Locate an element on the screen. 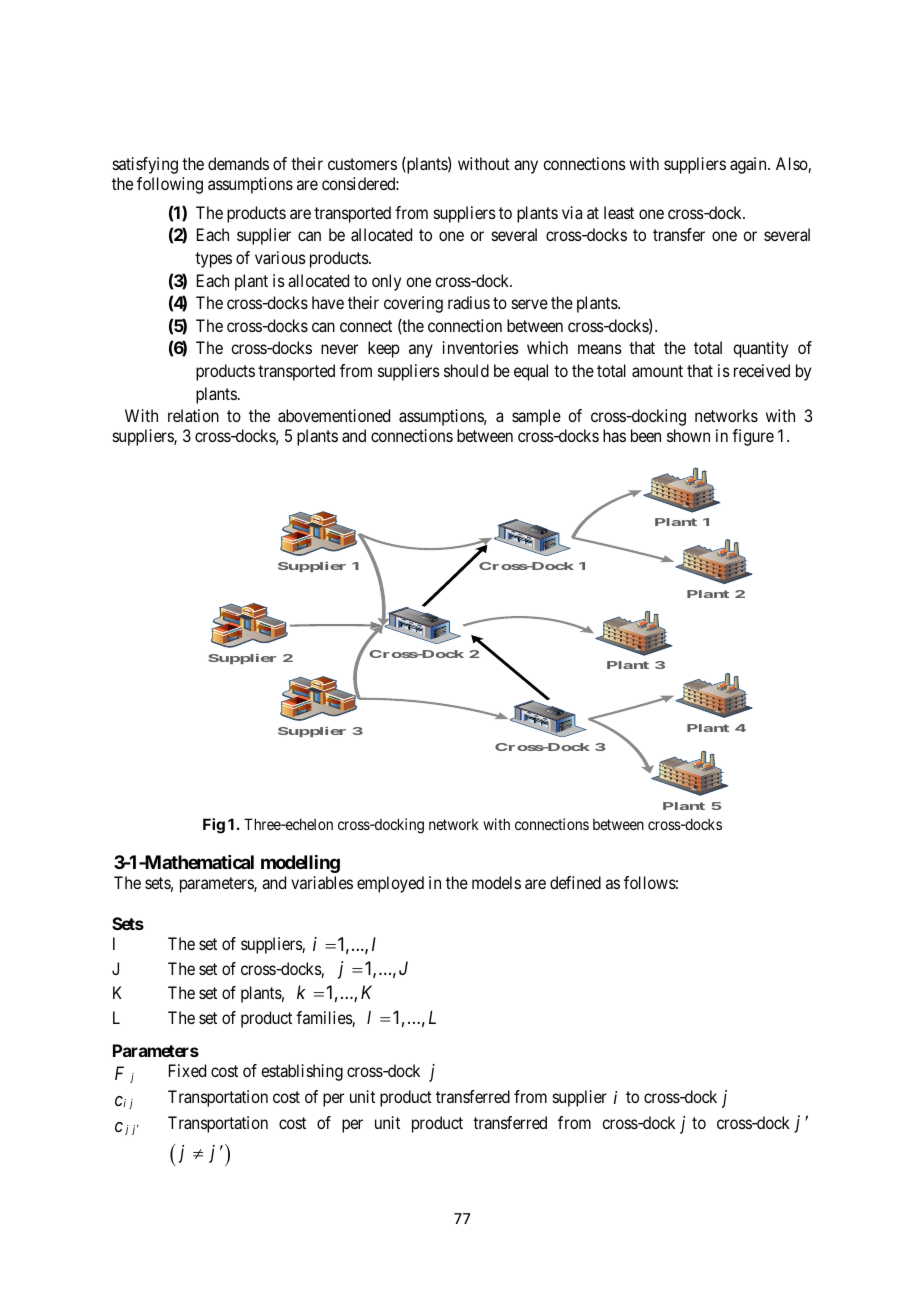 Image resolution: width=924 pixels, height=1308 pixels. should is located at coordinates (466, 370).
